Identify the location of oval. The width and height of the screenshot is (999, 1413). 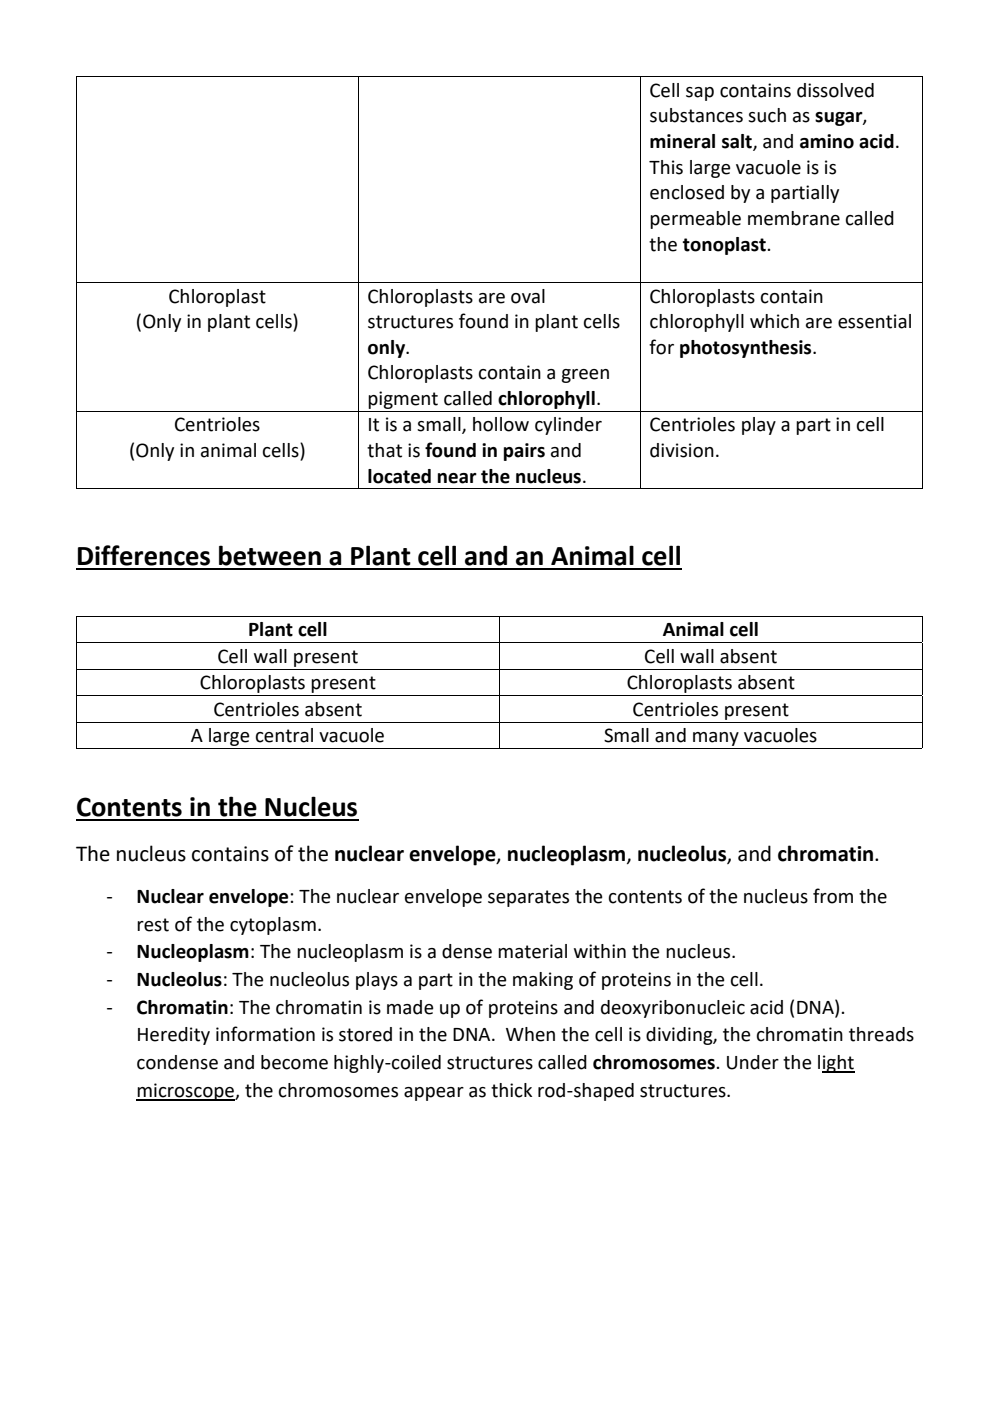
(528, 296).
